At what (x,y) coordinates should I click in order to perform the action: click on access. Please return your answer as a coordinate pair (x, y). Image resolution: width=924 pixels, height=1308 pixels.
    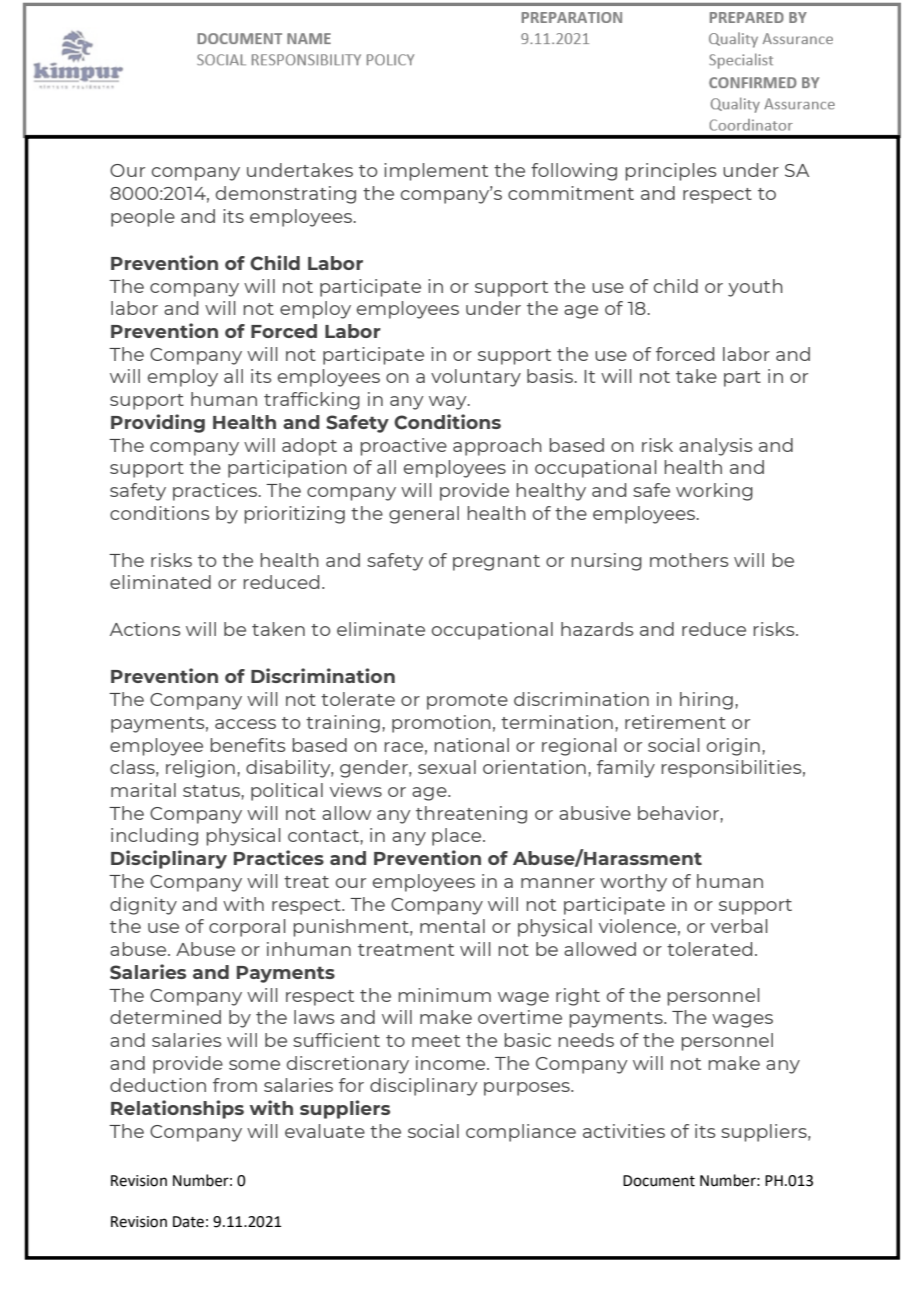
    Looking at the image, I should click on (245, 724).
